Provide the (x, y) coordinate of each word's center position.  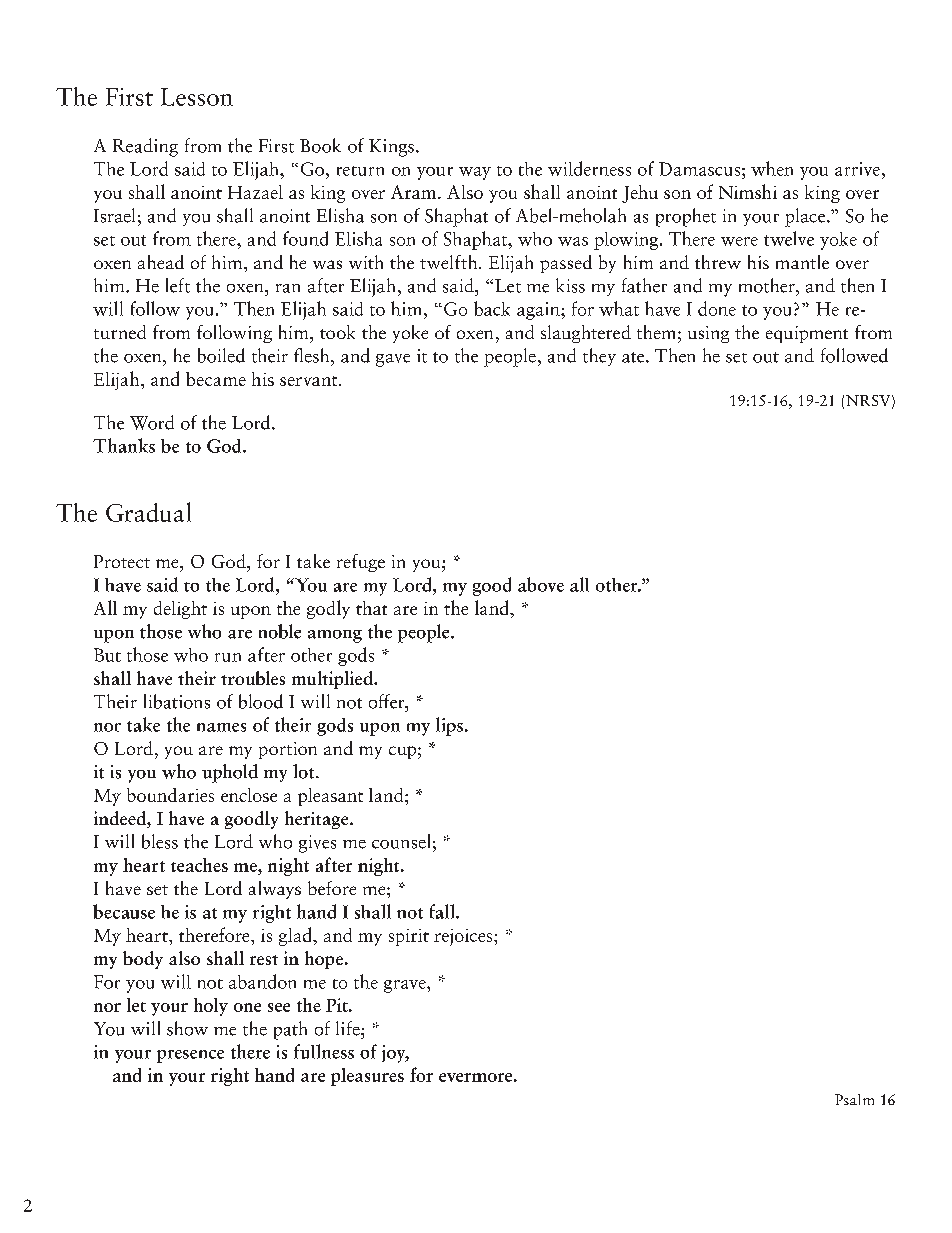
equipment (807, 334)
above (541, 584)
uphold (230, 773)
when (772, 168)
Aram (415, 192)
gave (393, 360)
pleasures (367, 1077)
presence (190, 1056)
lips (449, 726)
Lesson (197, 97)
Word (152, 422)
